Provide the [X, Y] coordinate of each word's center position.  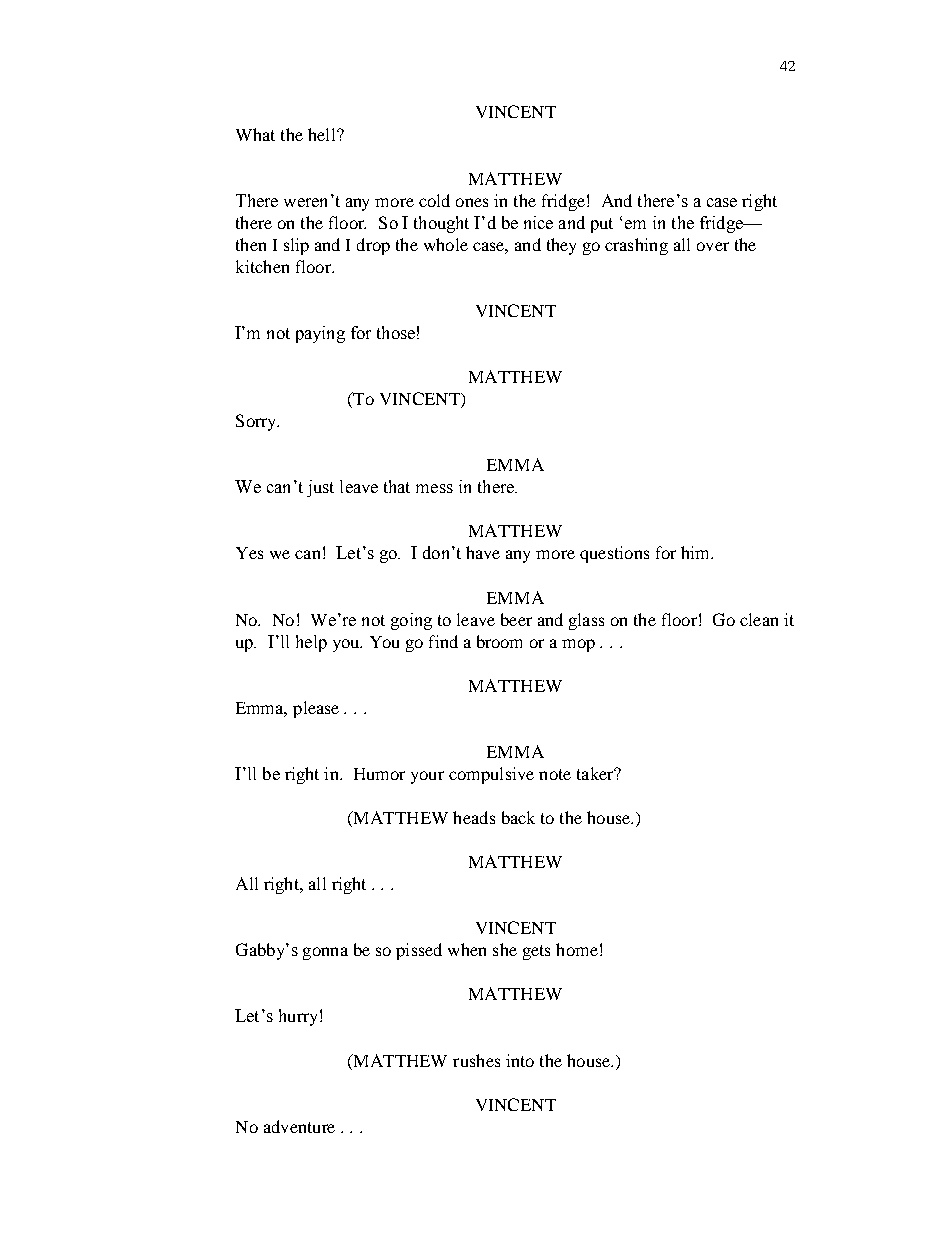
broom [499, 641]
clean [759, 619]
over [713, 246]
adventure [299, 1126]
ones [472, 202]
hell [323, 134]
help [311, 643]
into [520, 1060]
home [577, 949]
